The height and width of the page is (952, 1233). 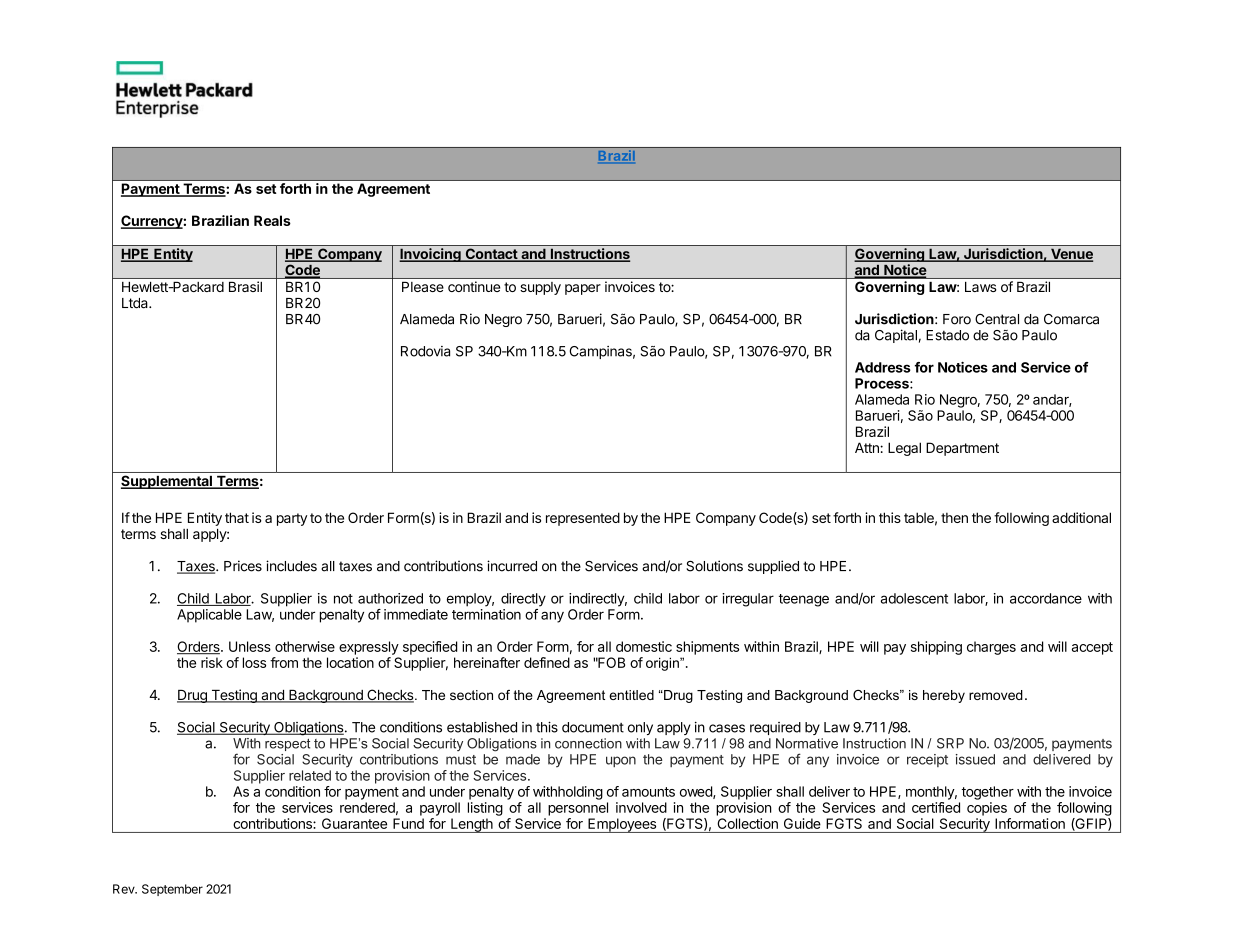 I want to click on September, so click(x=172, y=890).
